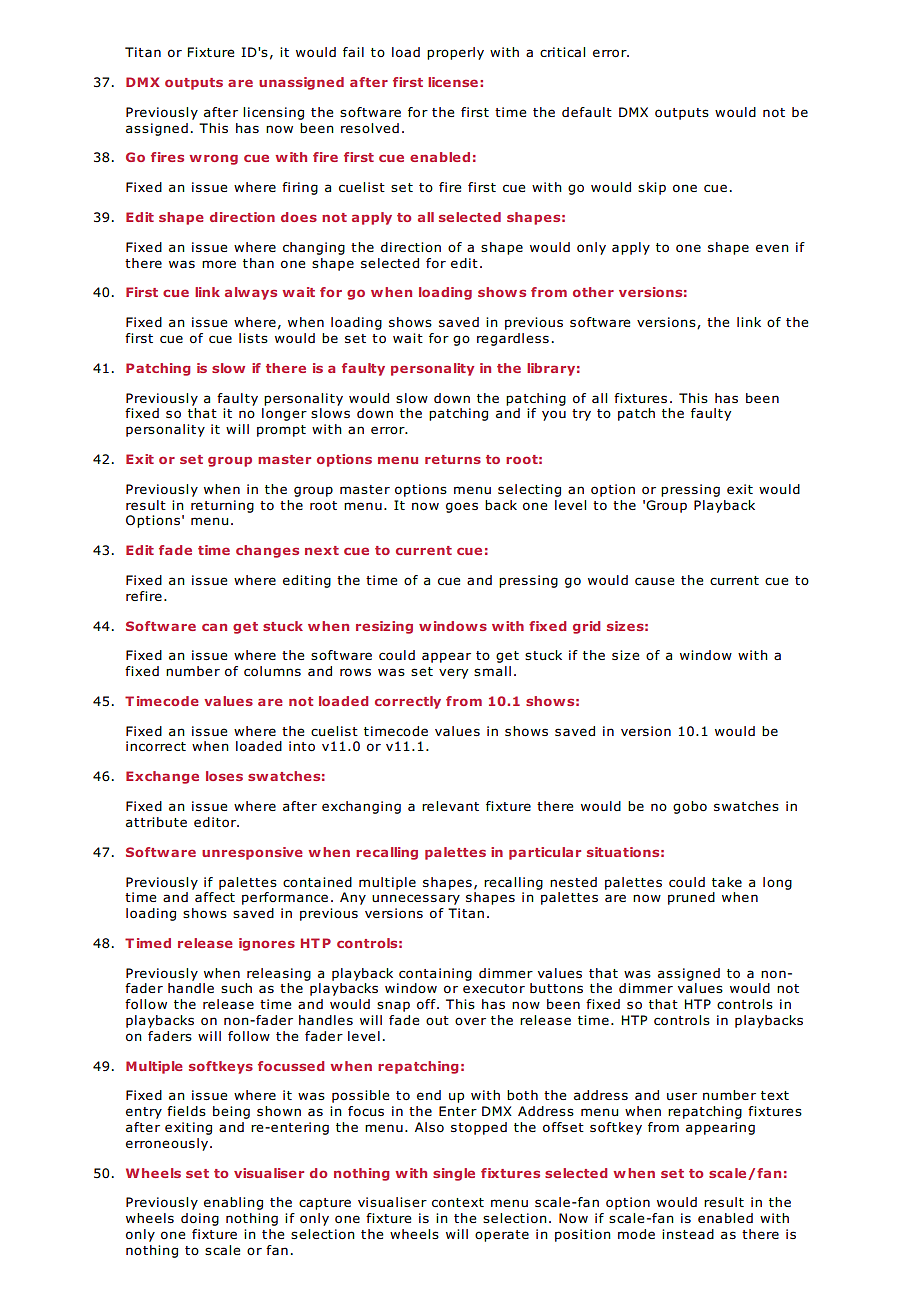 This screenshot has width=924, height=1308. What do you see at coordinates (453, 673) in the screenshot?
I see `very` at bounding box center [453, 673].
